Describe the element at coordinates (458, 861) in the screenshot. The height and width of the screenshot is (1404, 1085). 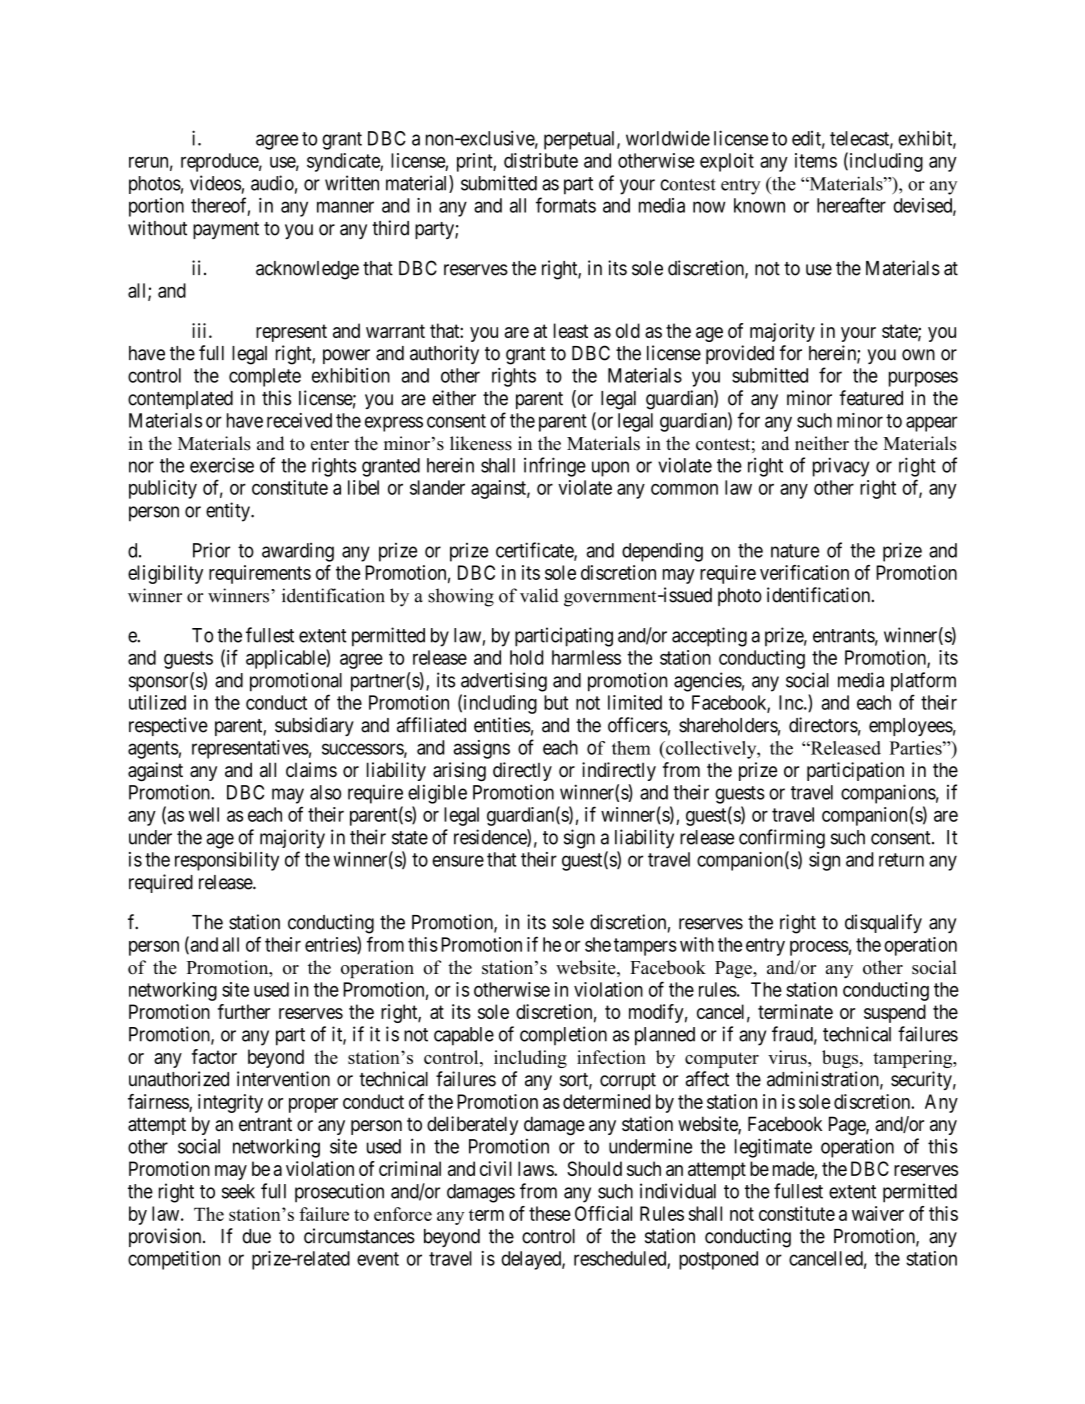
I see `ensure` at that location.
